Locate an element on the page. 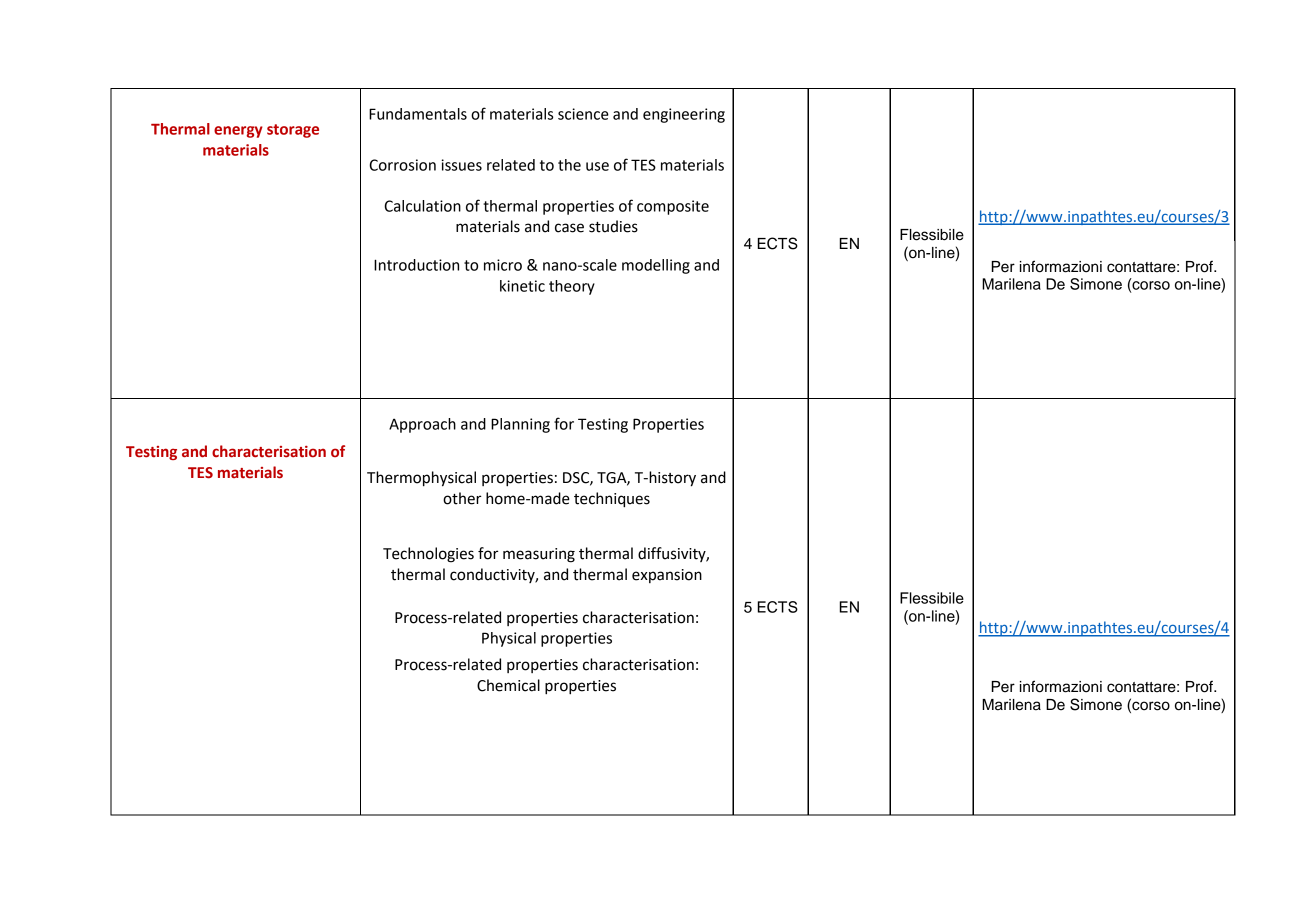 Image resolution: width=1309 pixels, height=924 pixels. Fundamentals is located at coordinates (418, 114).
